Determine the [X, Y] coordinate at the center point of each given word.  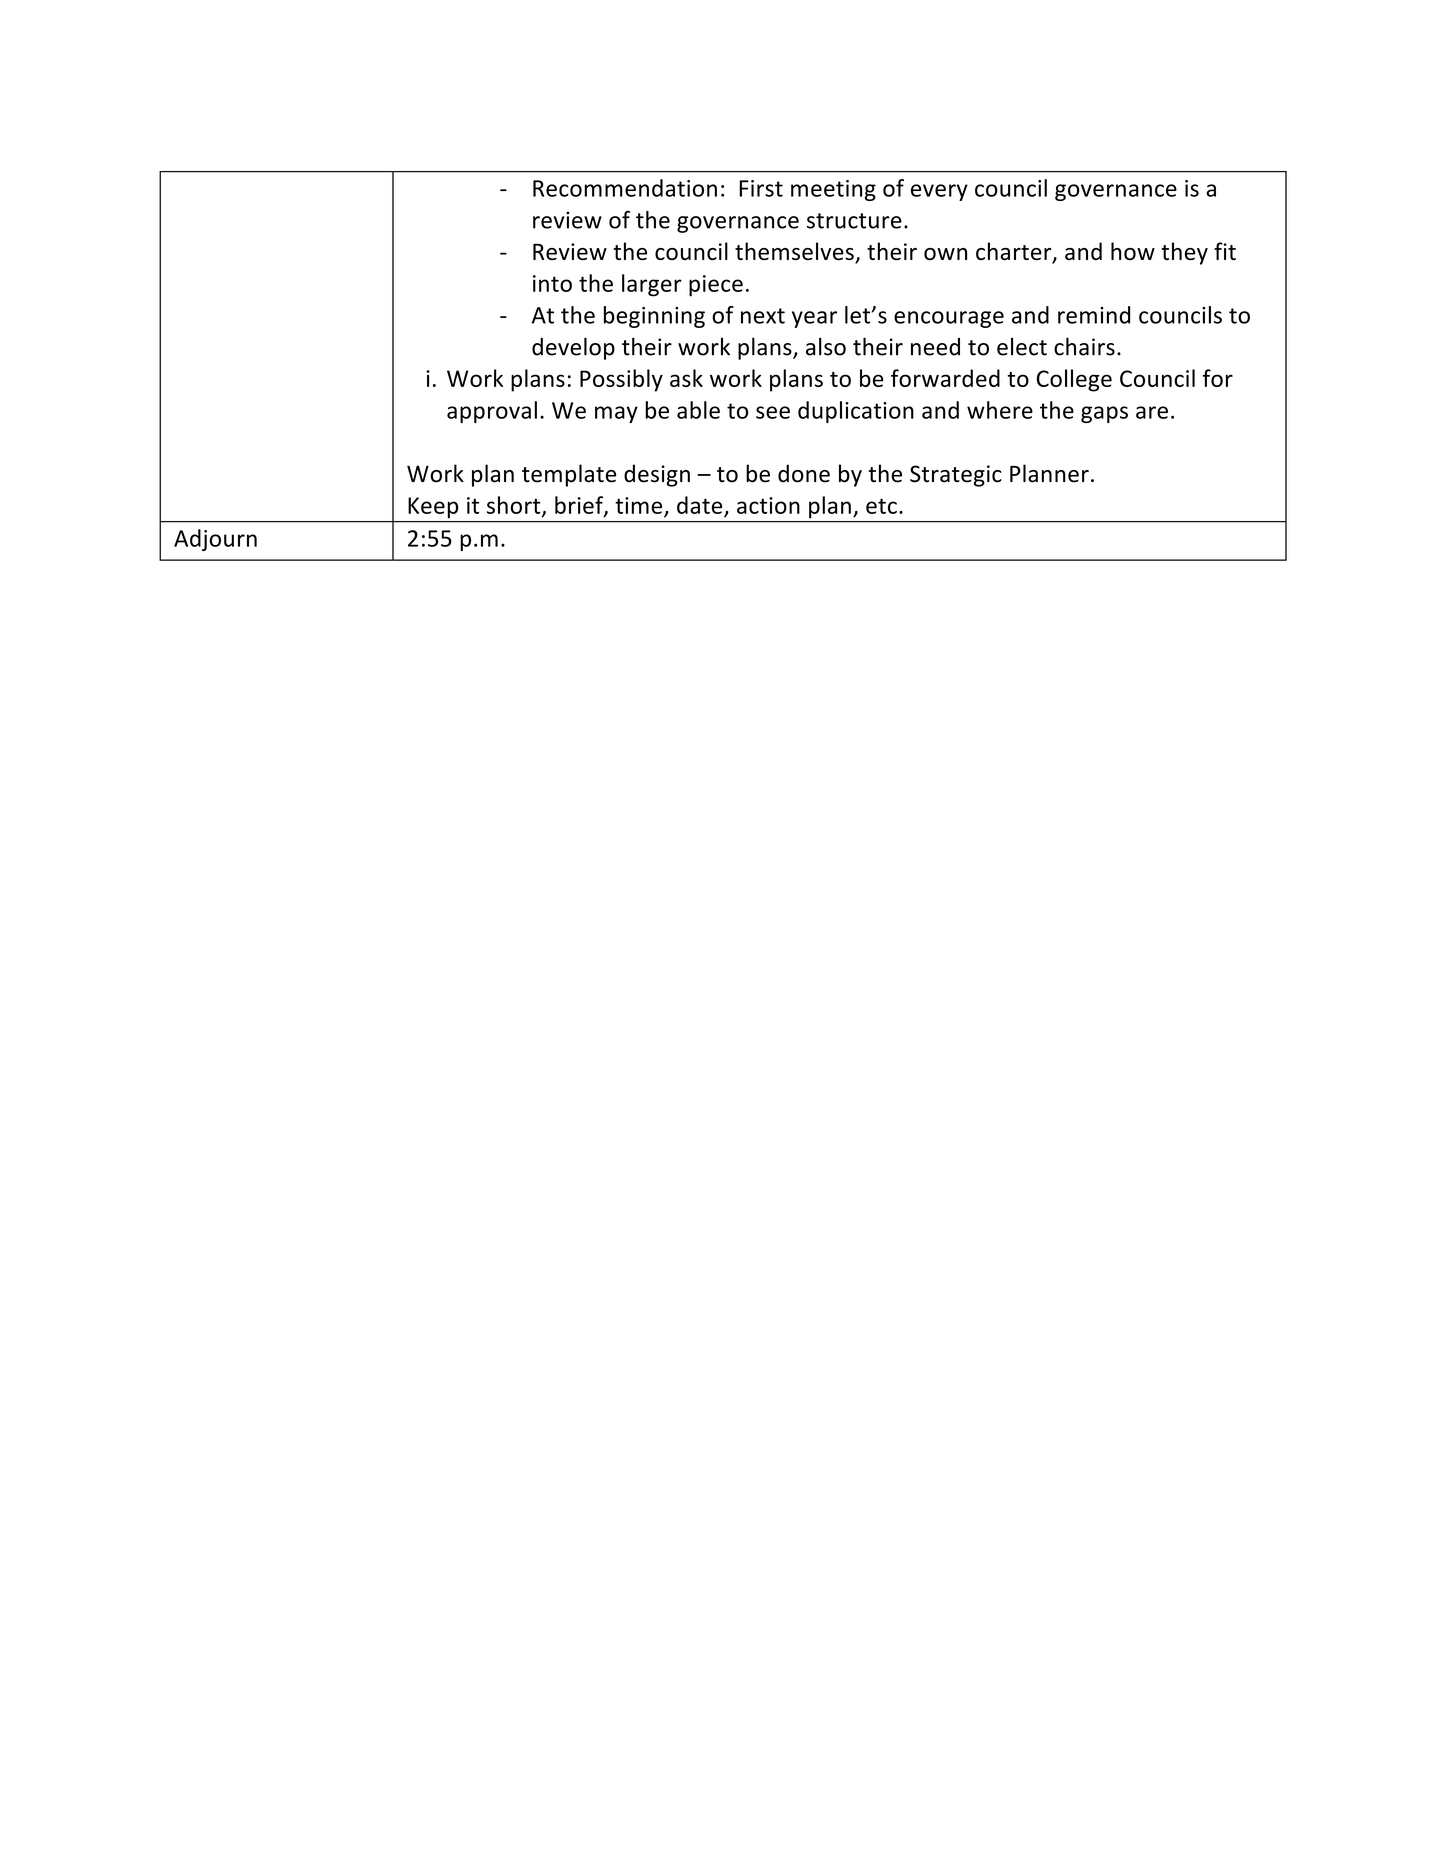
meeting [833, 190]
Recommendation [625, 188]
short [515, 506]
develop [573, 348]
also [826, 346]
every [939, 192]
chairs [1084, 346]
